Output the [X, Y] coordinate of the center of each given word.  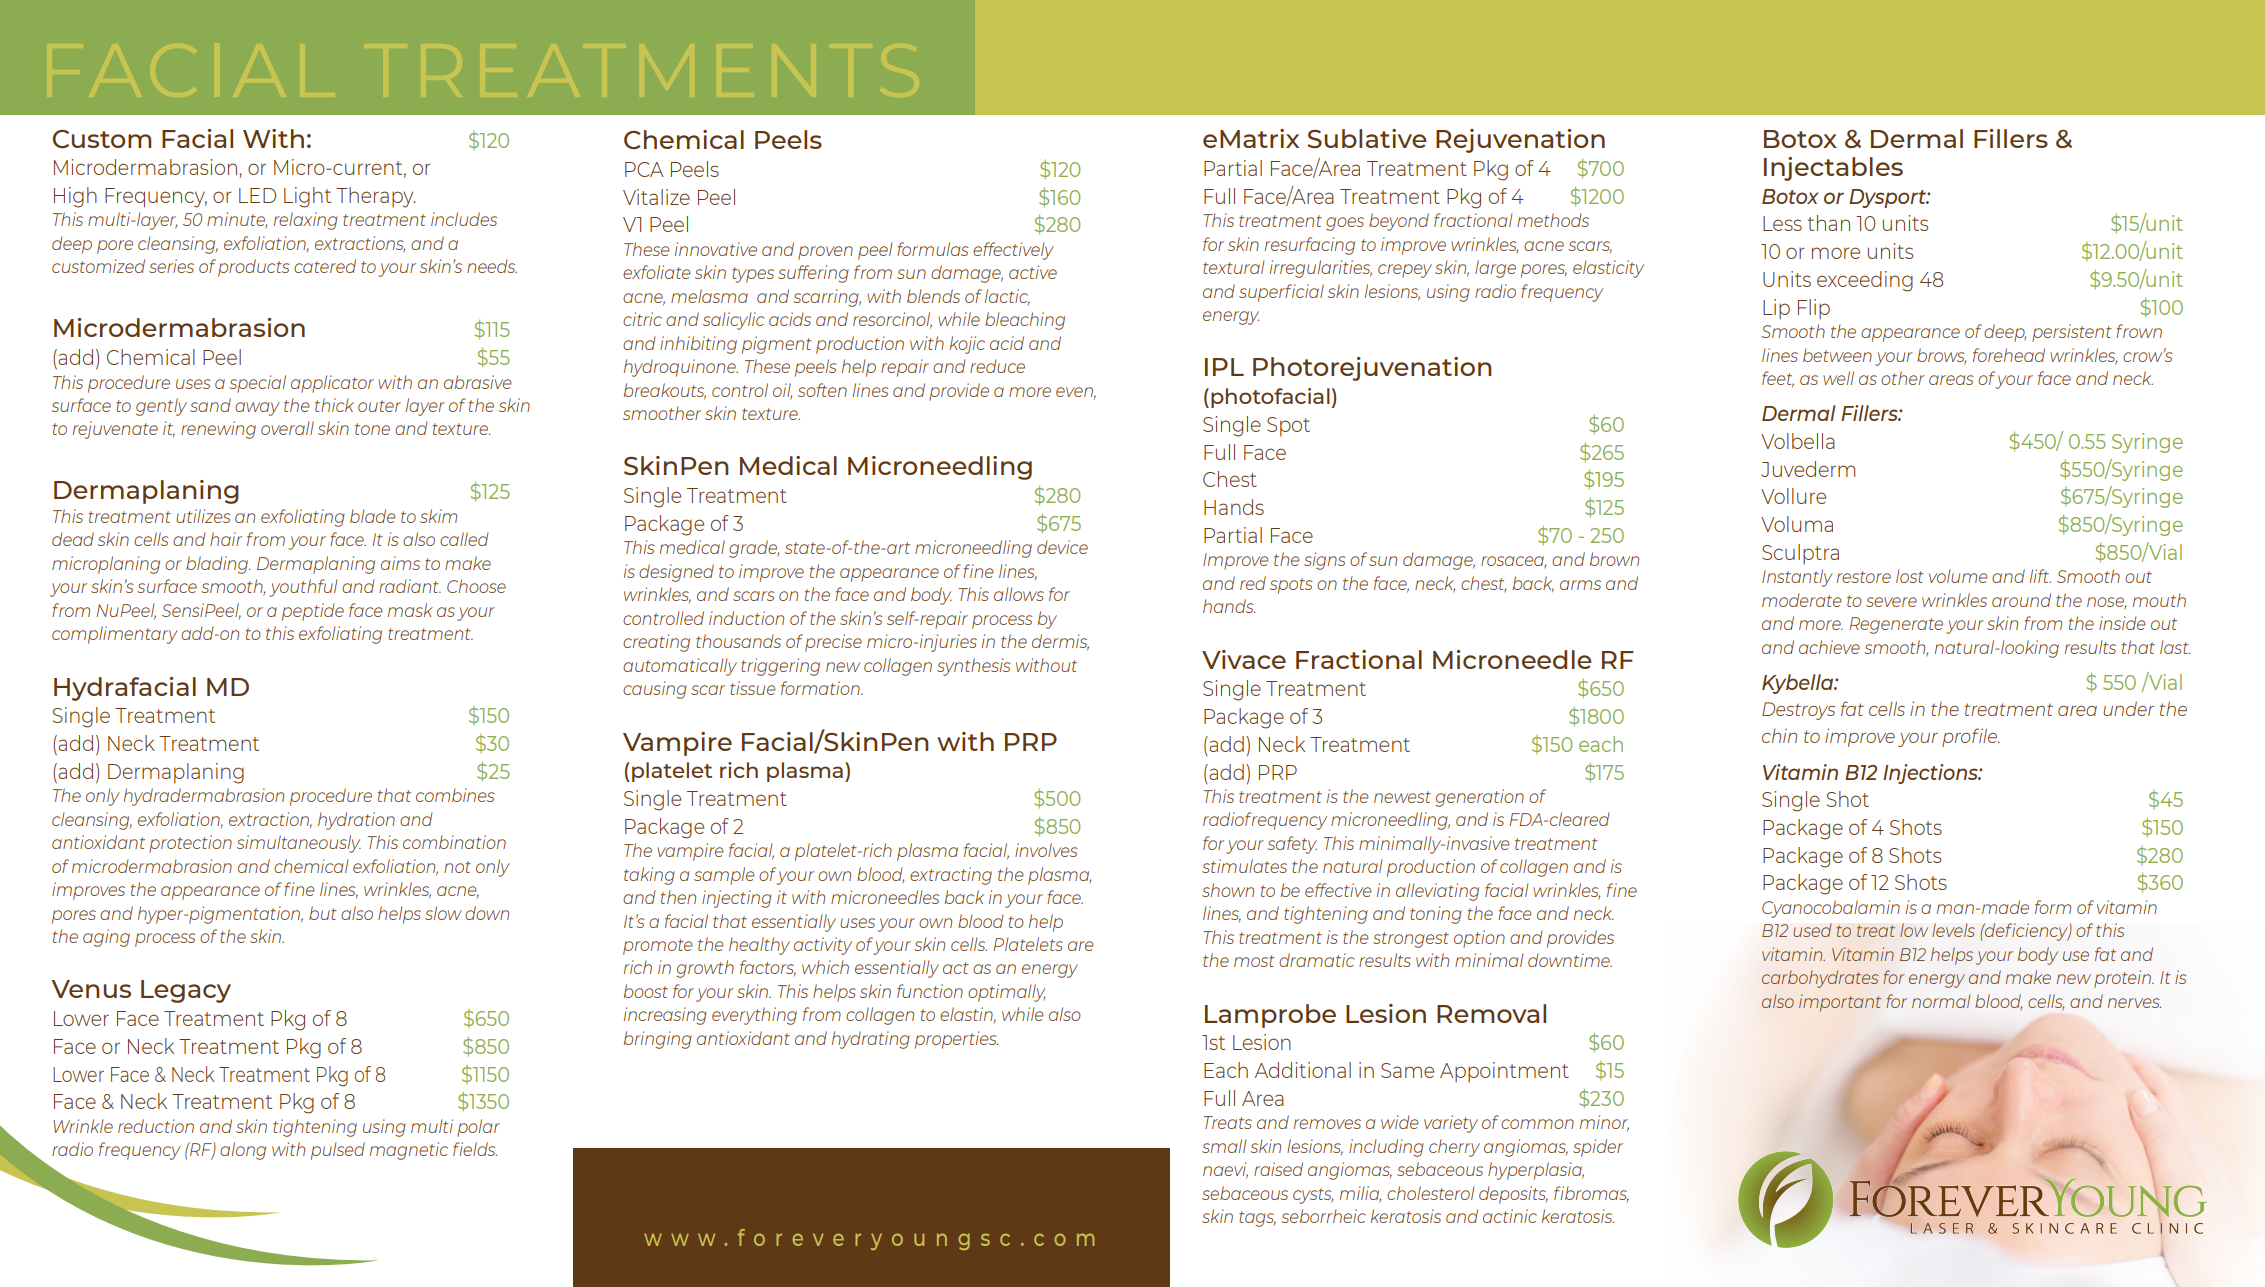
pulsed [338, 1151]
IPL [1224, 367]
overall [287, 428]
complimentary [115, 635]
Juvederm [1808, 469]
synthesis [973, 667]
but [323, 913]
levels [1953, 930]
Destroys [1798, 711]
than [1828, 223]
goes [1345, 224]
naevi [1225, 1170]
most [1254, 961]
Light [307, 197]
